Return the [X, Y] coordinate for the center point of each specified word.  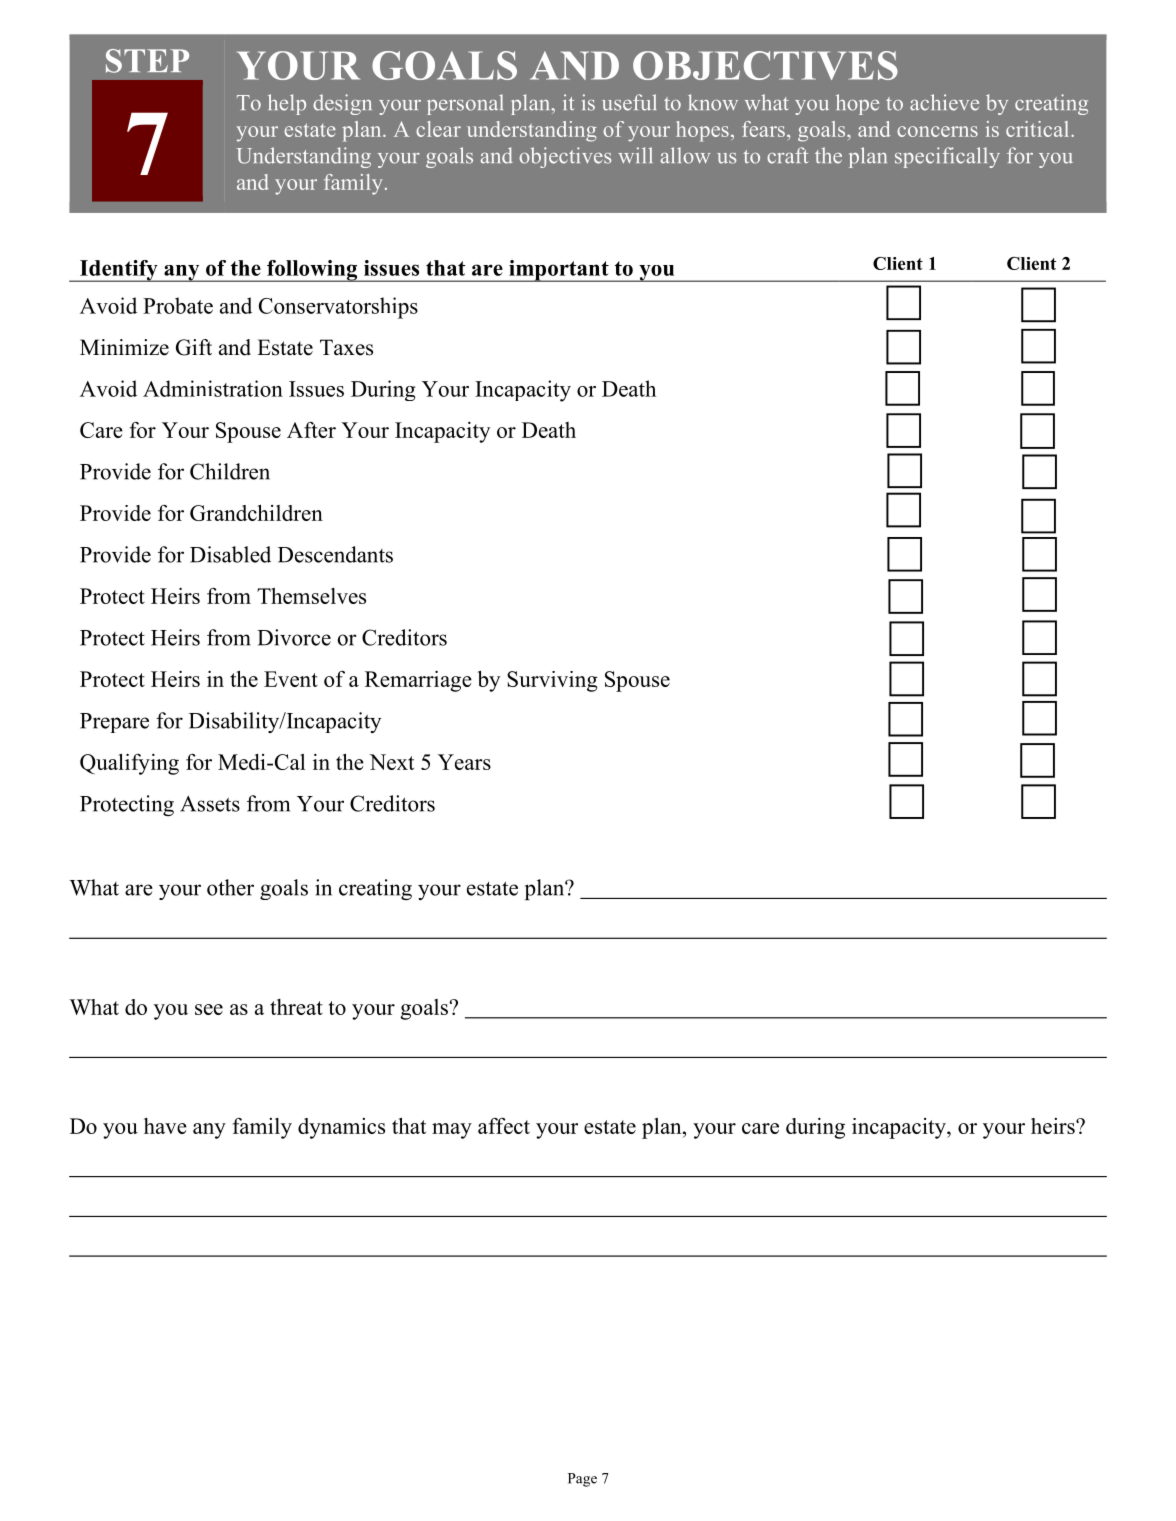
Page [582, 1480]
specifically [947, 157]
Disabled [230, 554]
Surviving [552, 681]
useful [629, 102]
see [209, 1009]
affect [504, 1125]
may [452, 1131]
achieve [944, 102]
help [287, 104]
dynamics [341, 1128]
